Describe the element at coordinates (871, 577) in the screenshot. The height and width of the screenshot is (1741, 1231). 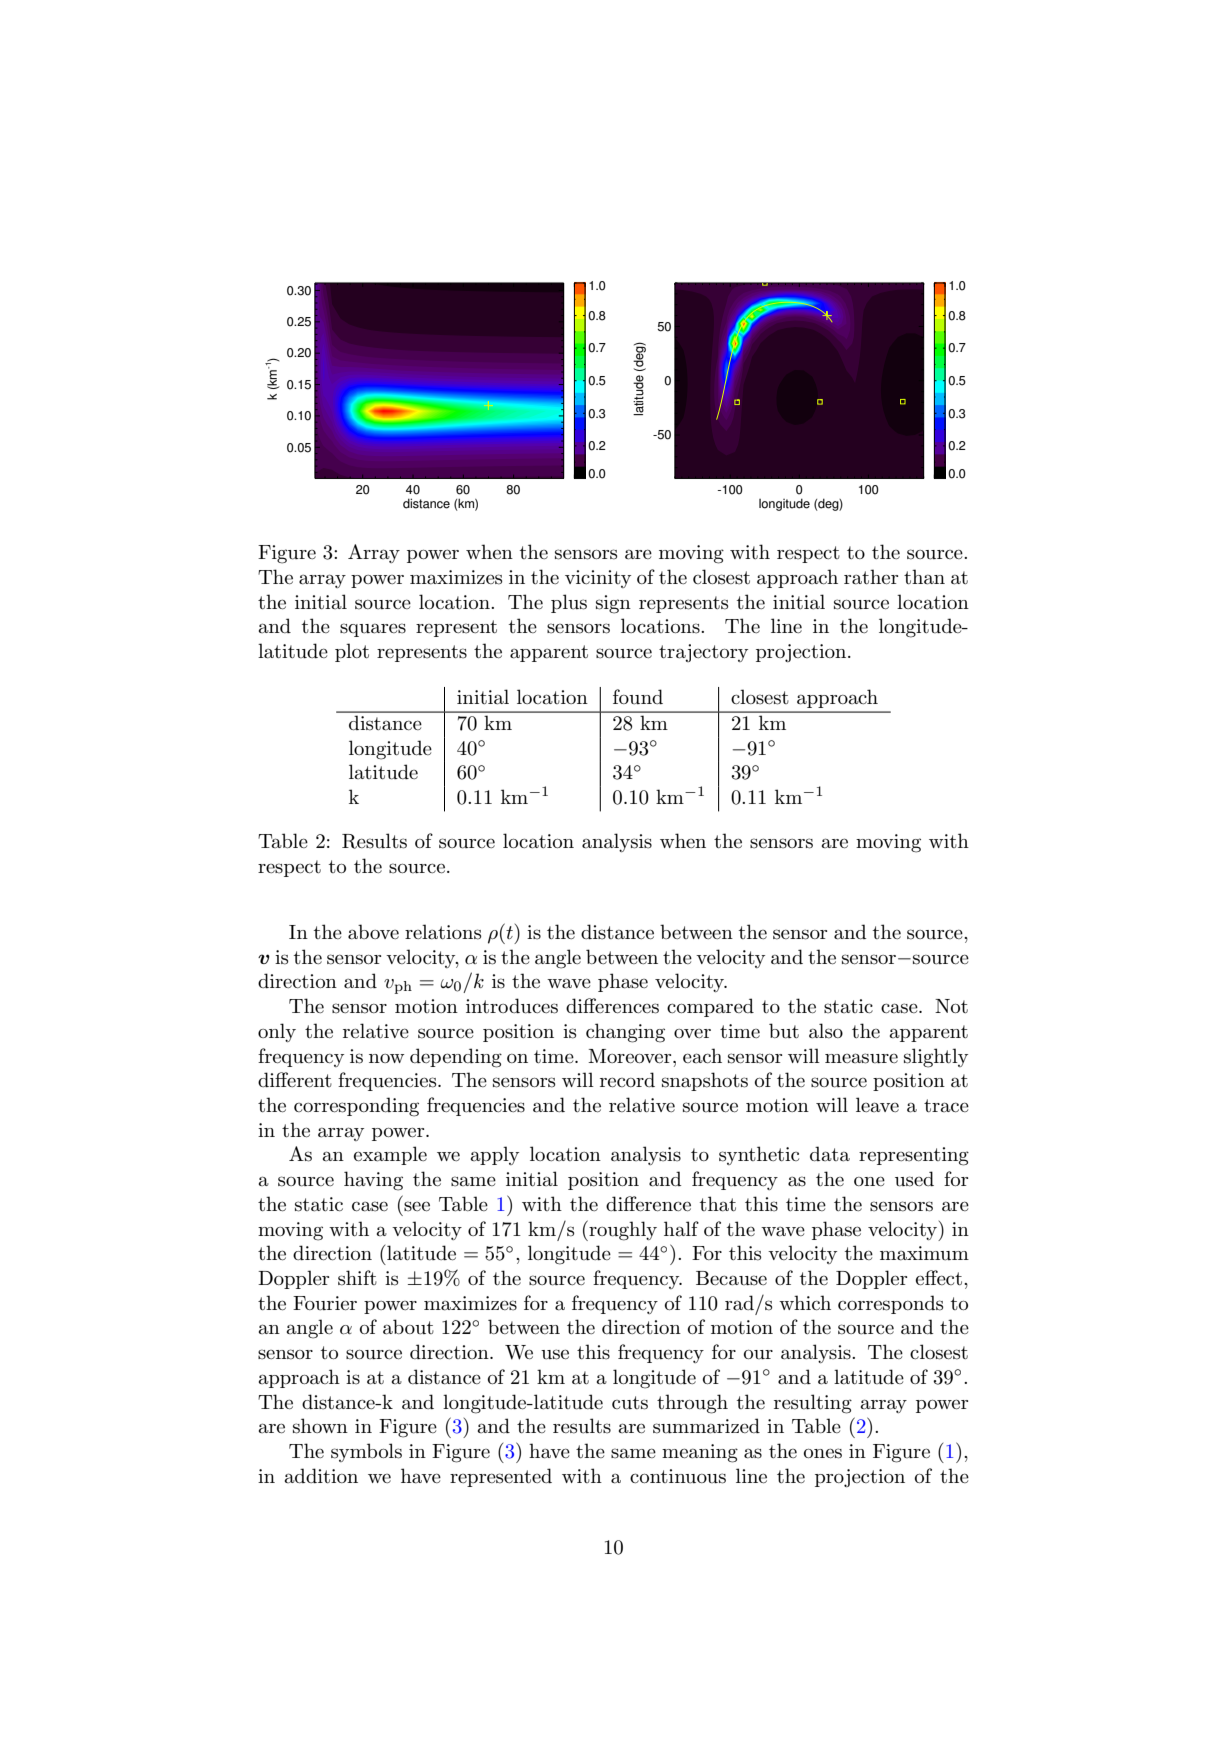
I see `rather` at that location.
